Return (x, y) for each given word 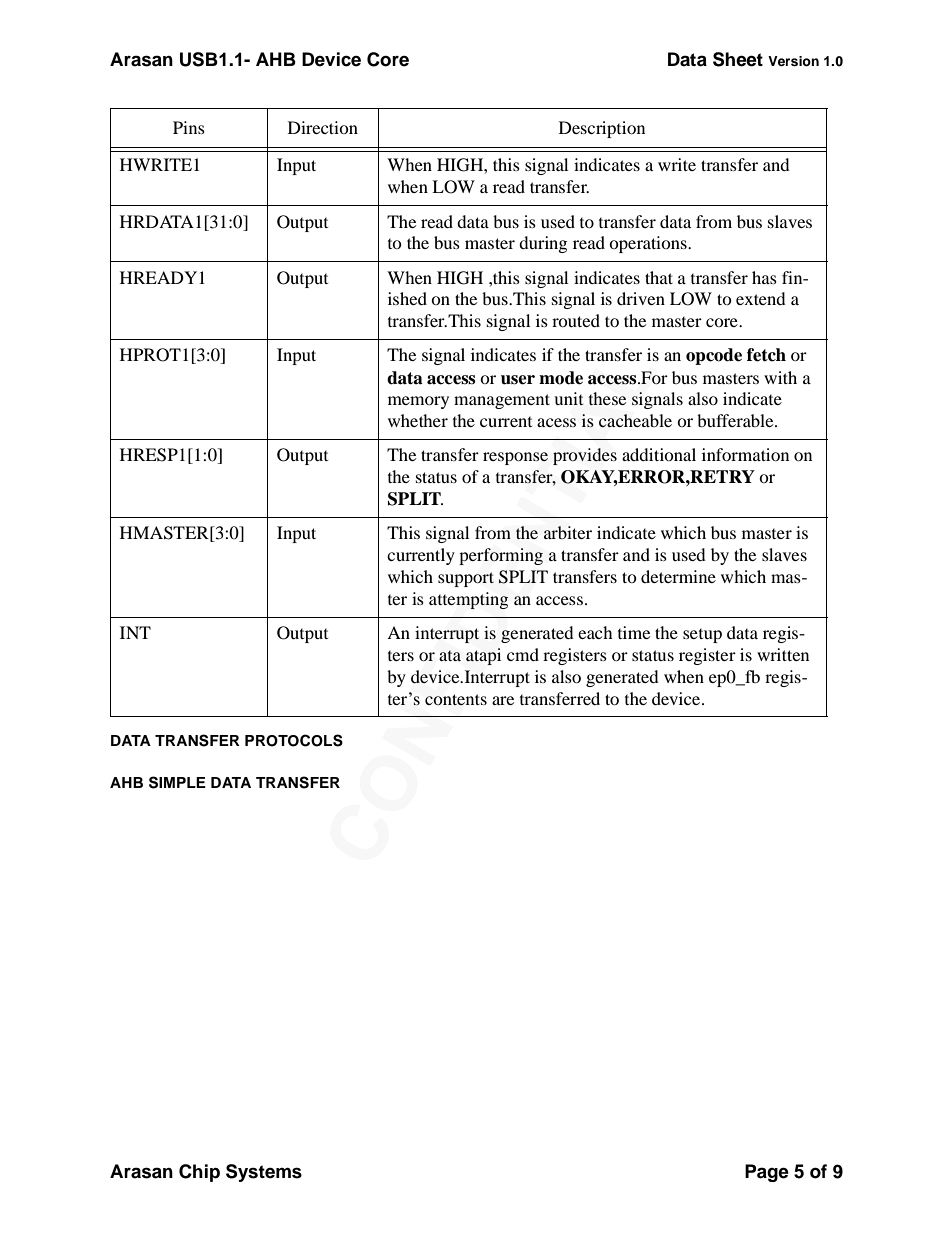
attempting (469, 600)
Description (602, 129)
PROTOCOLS (294, 740)
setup (702, 636)
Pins (189, 127)
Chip (199, 1173)
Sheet (738, 59)
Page (767, 1173)
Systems (264, 1173)
